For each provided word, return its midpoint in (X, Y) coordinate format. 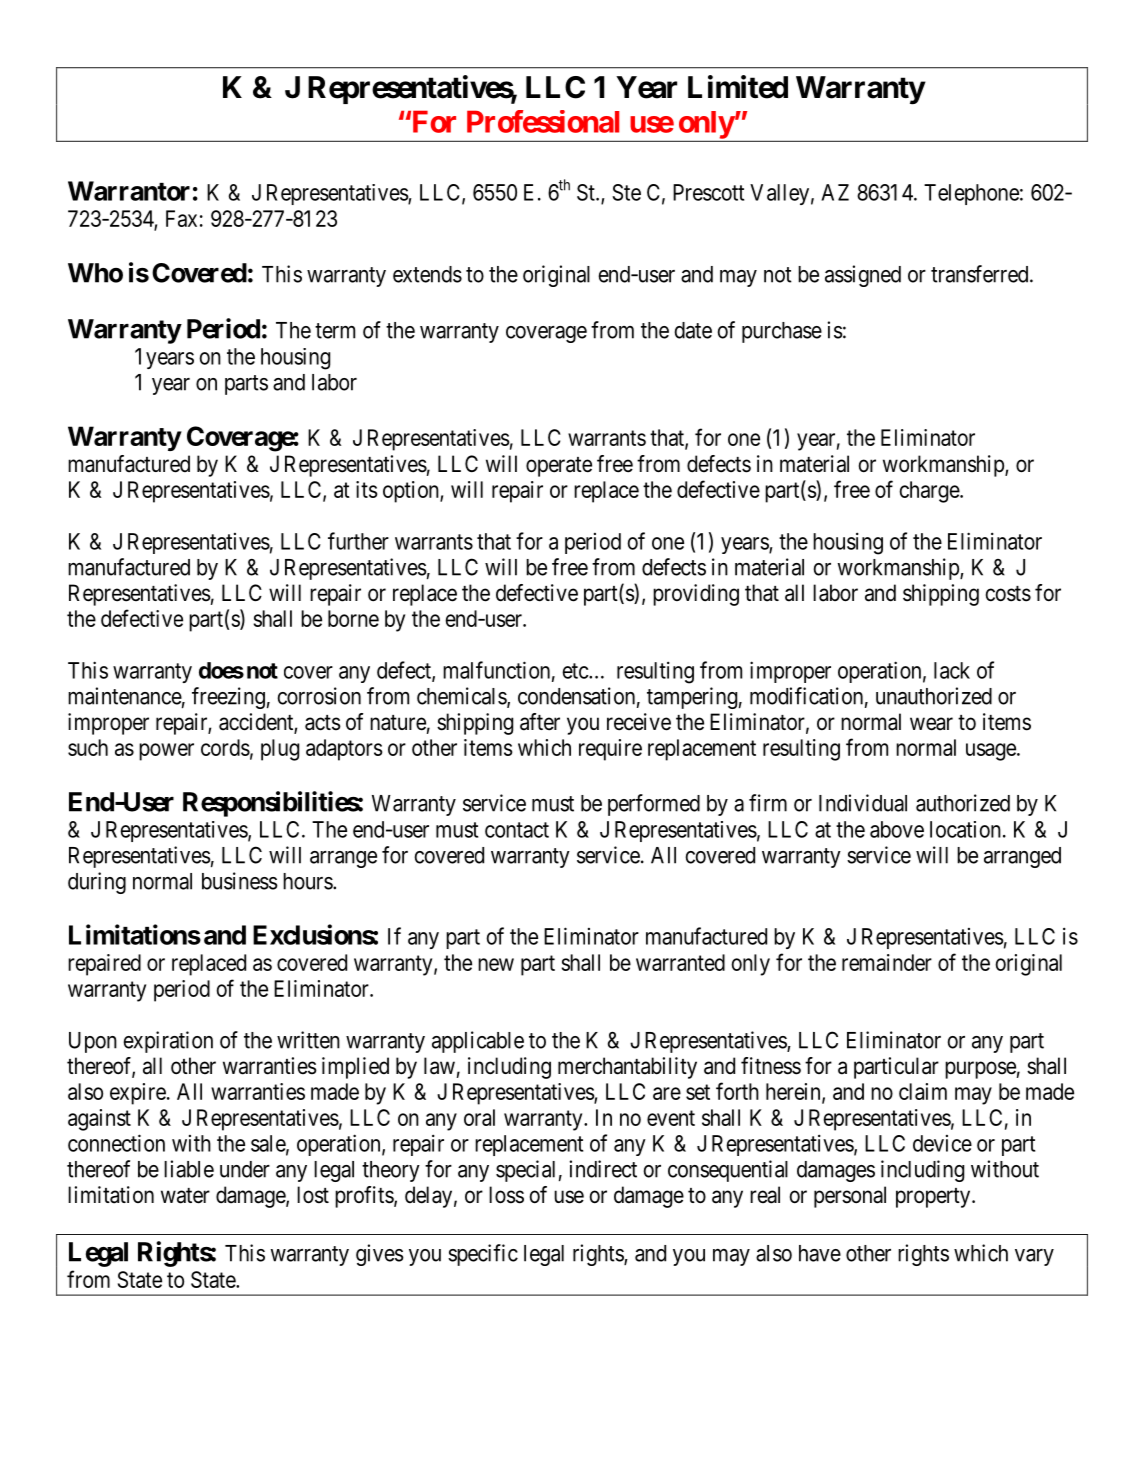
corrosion (319, 696)
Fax (181, 218)
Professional (543, 121)
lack (952, 670)
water (185, 1196)
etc (576, 671)
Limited (738, 87)
